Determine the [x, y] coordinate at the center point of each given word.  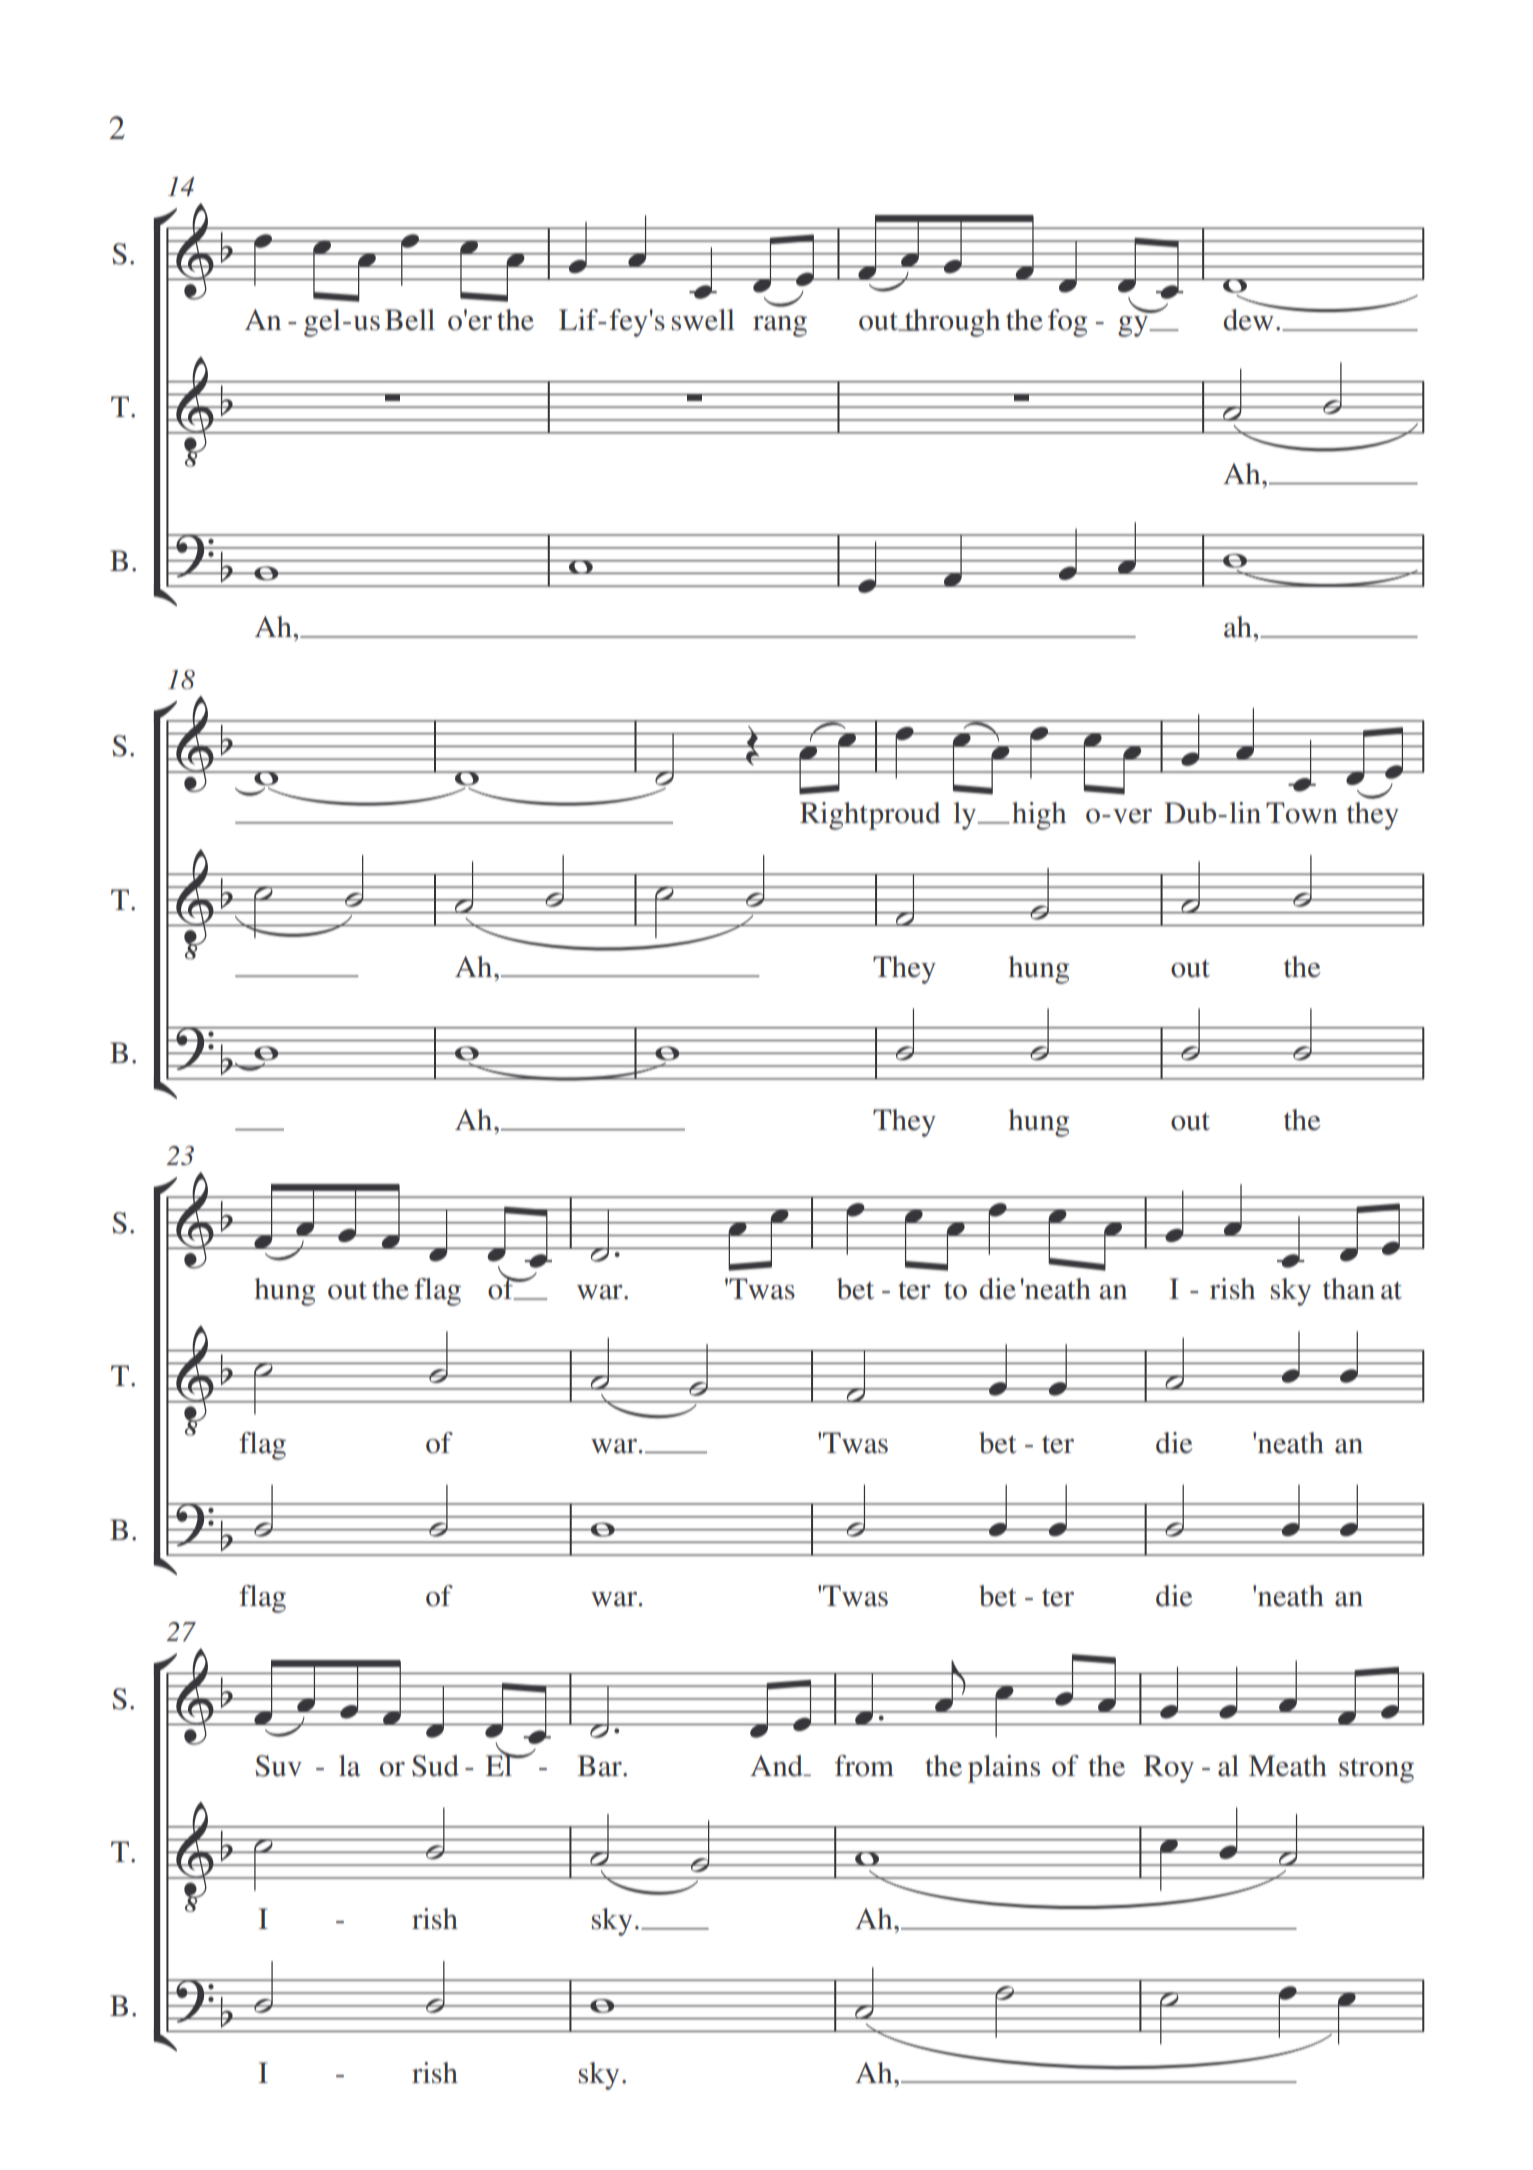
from [864, 1766]
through [951, 323]
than [1349, 1289]
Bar [600, 1766]
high [1039, 816]
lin [1245, 812]
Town [1302, 813]
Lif [579, 319]
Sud [435, 1766]
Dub [1190, 813]
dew [1250, 319]
